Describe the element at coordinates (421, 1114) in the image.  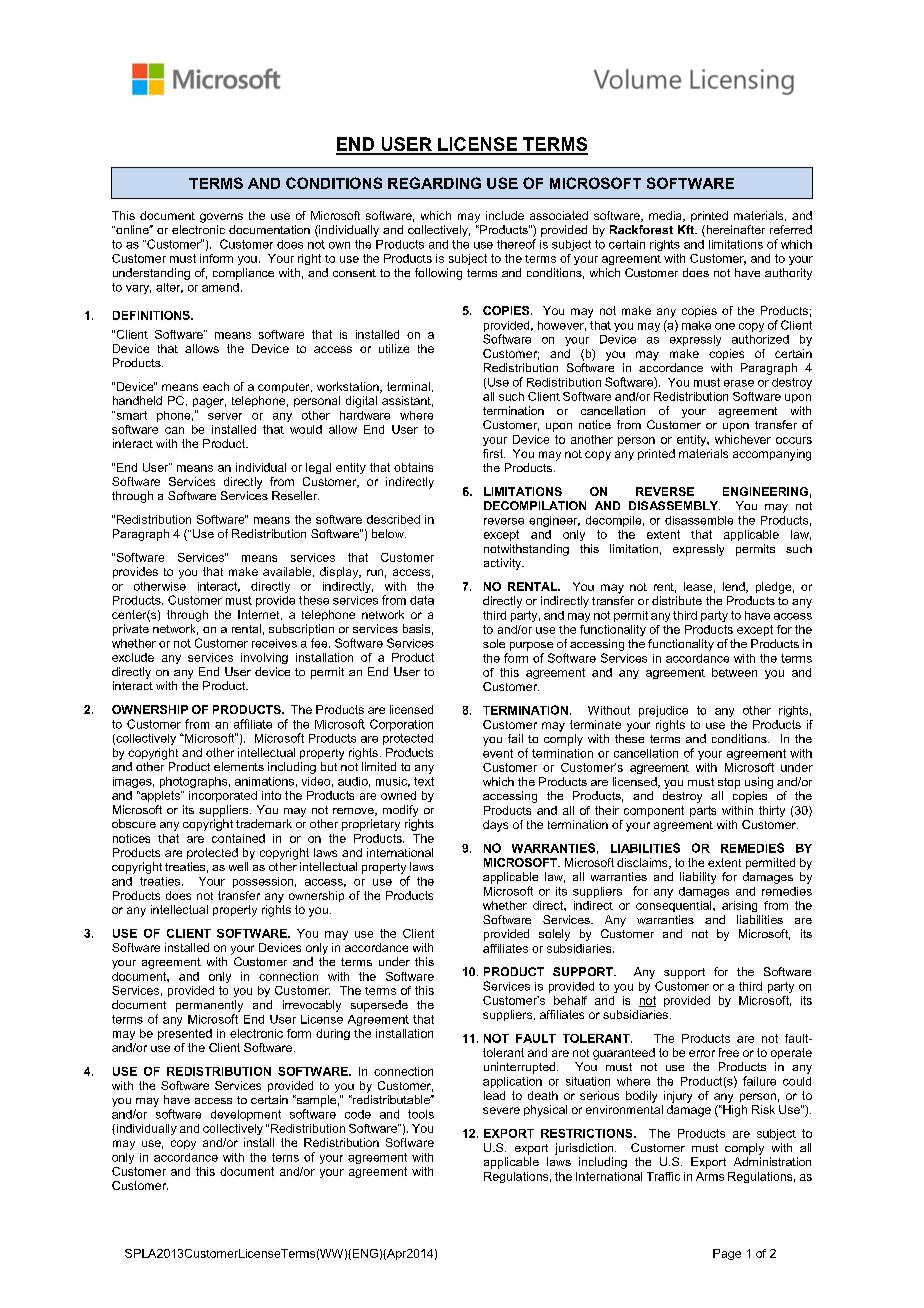
I see `tools` at that location.
